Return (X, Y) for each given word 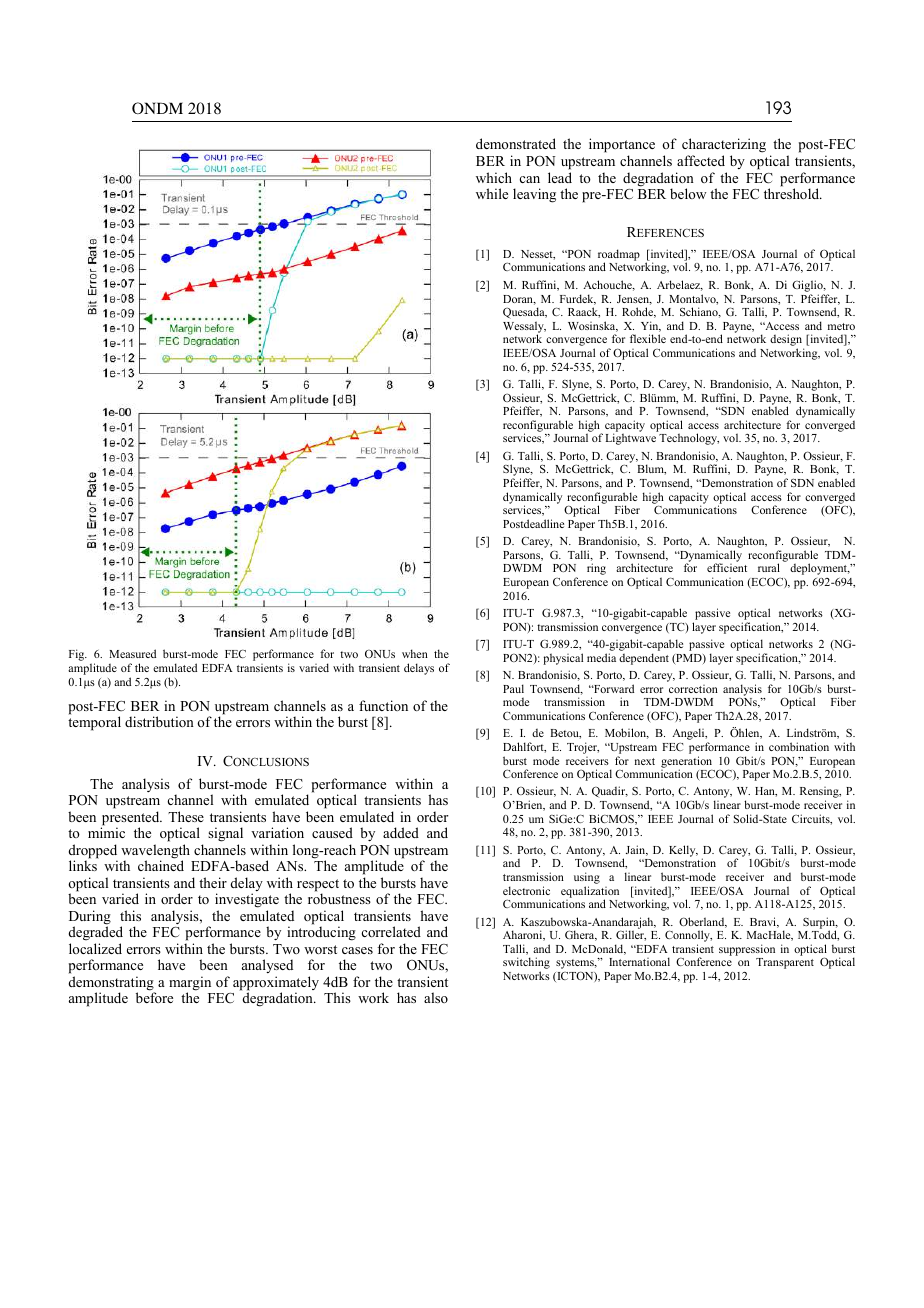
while (492, 193)
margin (190, 984)
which (494, 177)
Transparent (785, 963)
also (436, 997)
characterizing (724, 147)
